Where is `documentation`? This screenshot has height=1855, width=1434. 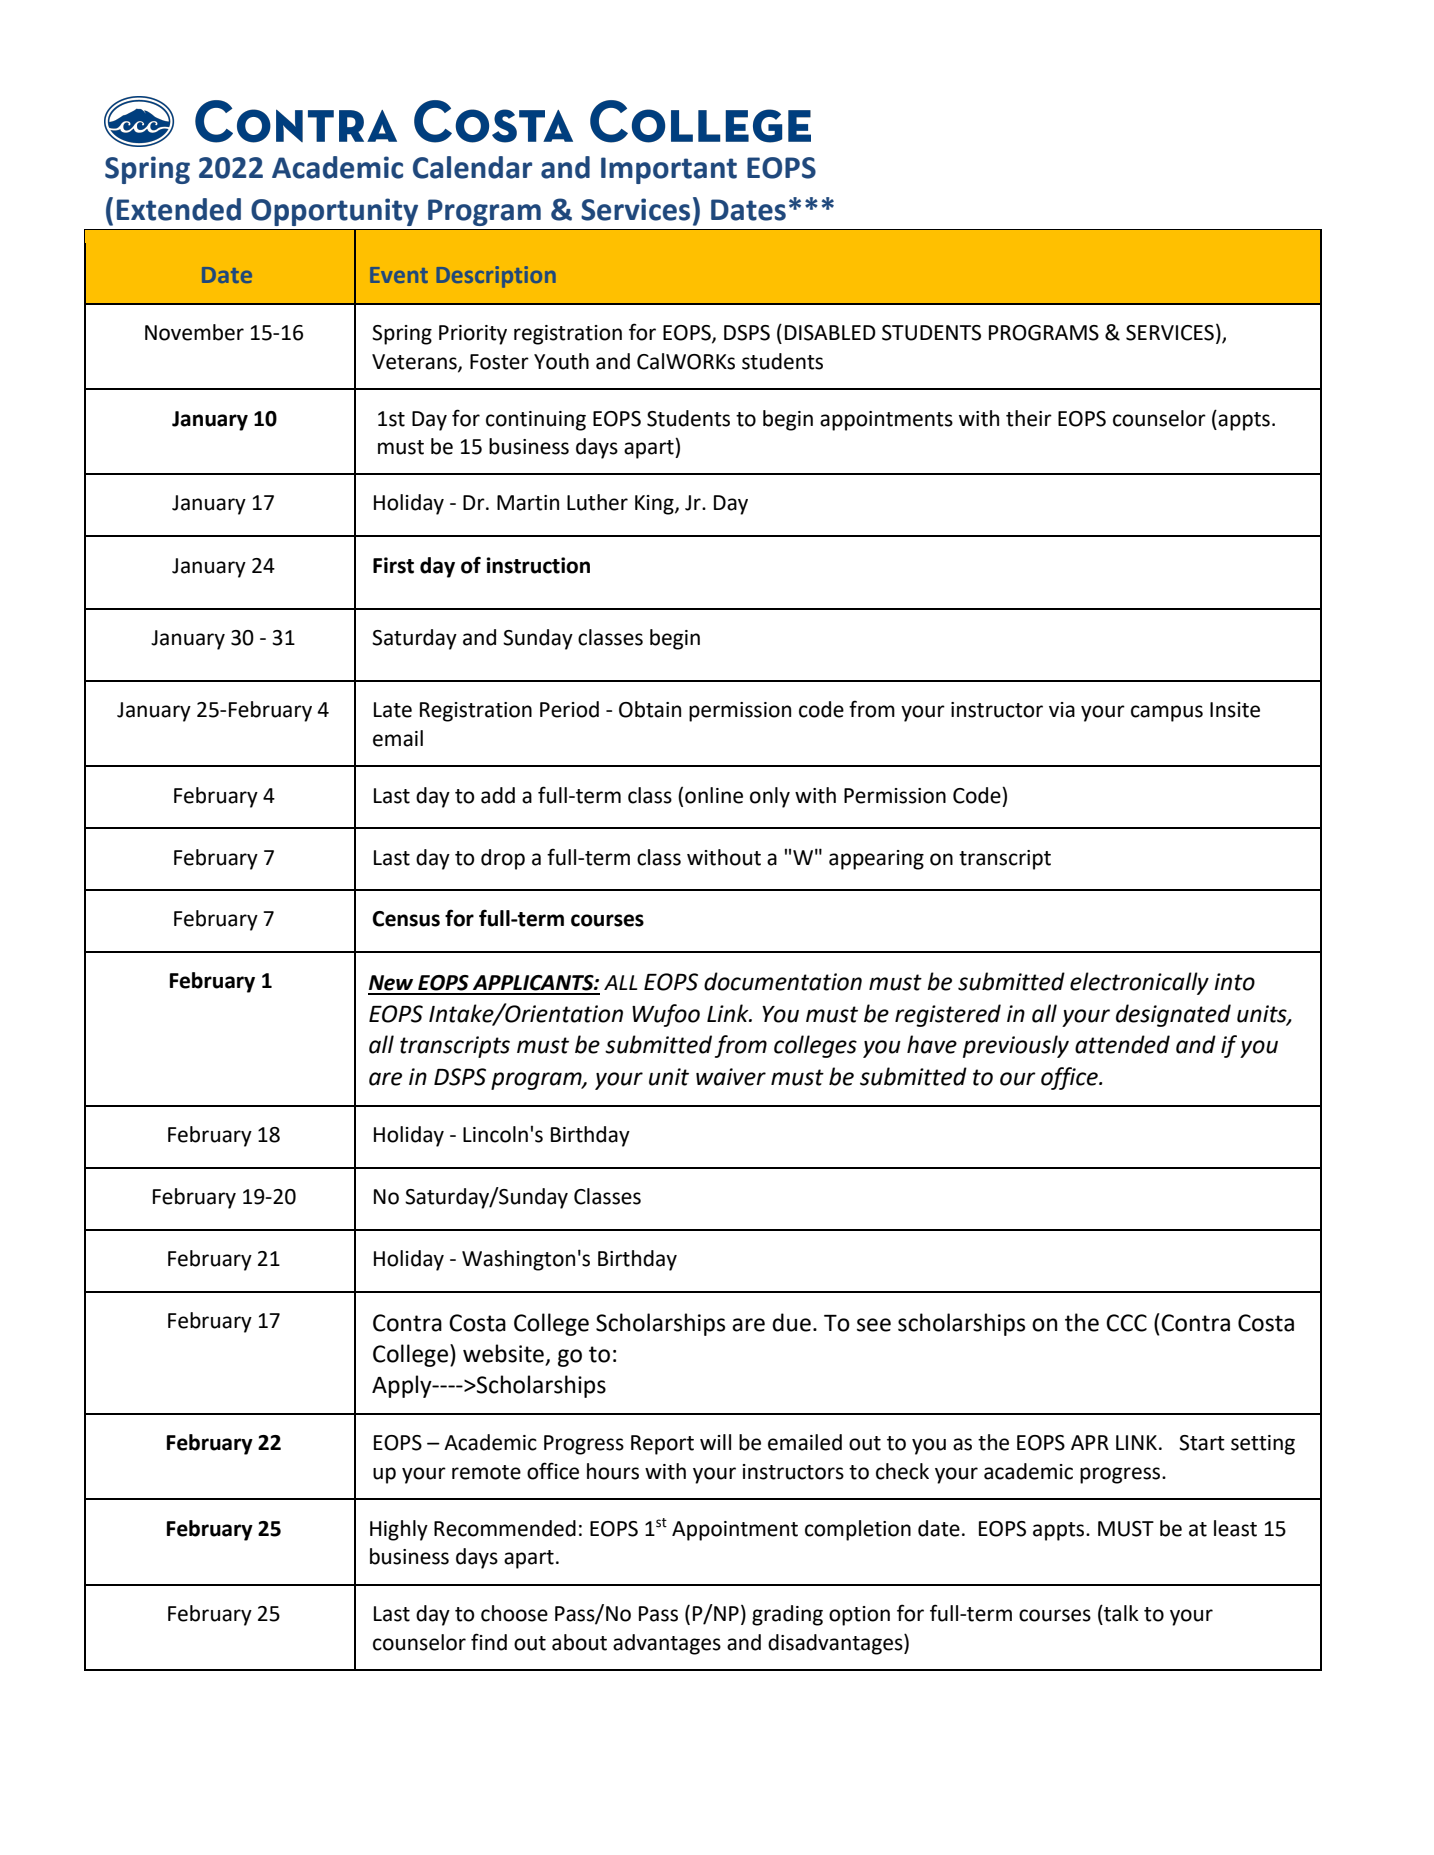 documentation is located at coordinates (783, 981).
